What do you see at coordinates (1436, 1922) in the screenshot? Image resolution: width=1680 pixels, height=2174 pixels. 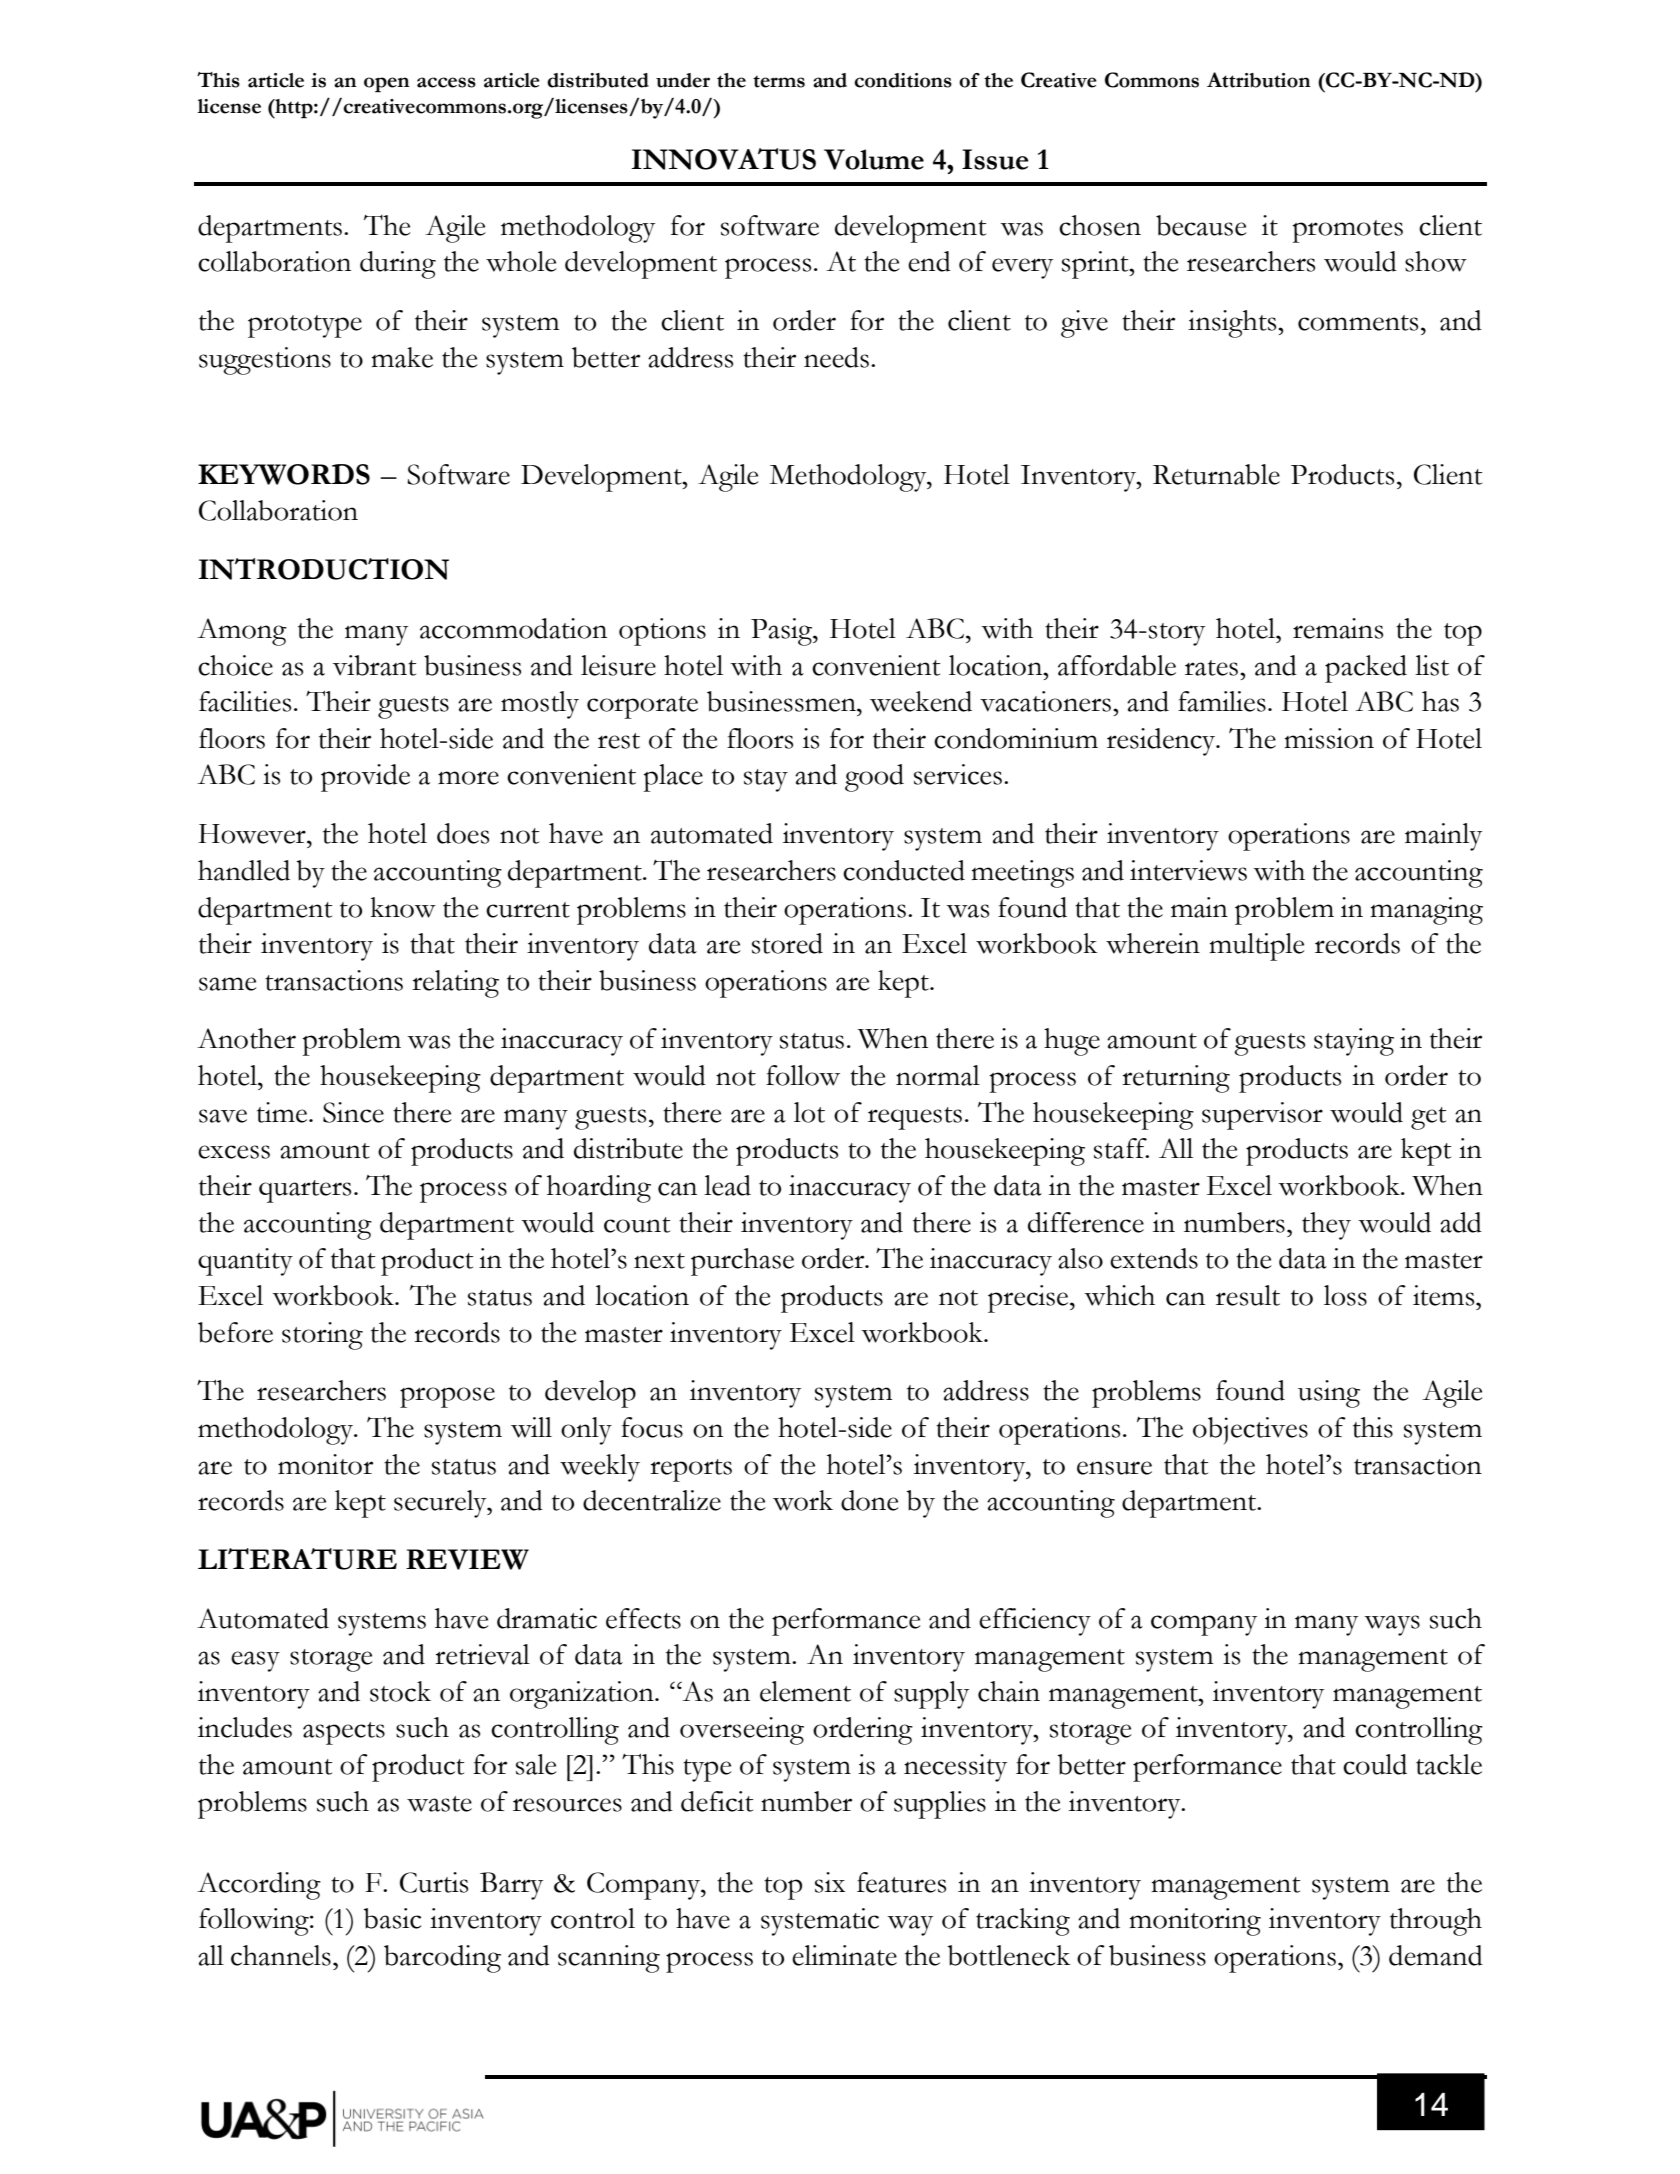 I see `through` at bounding box center [1436, 1922].
